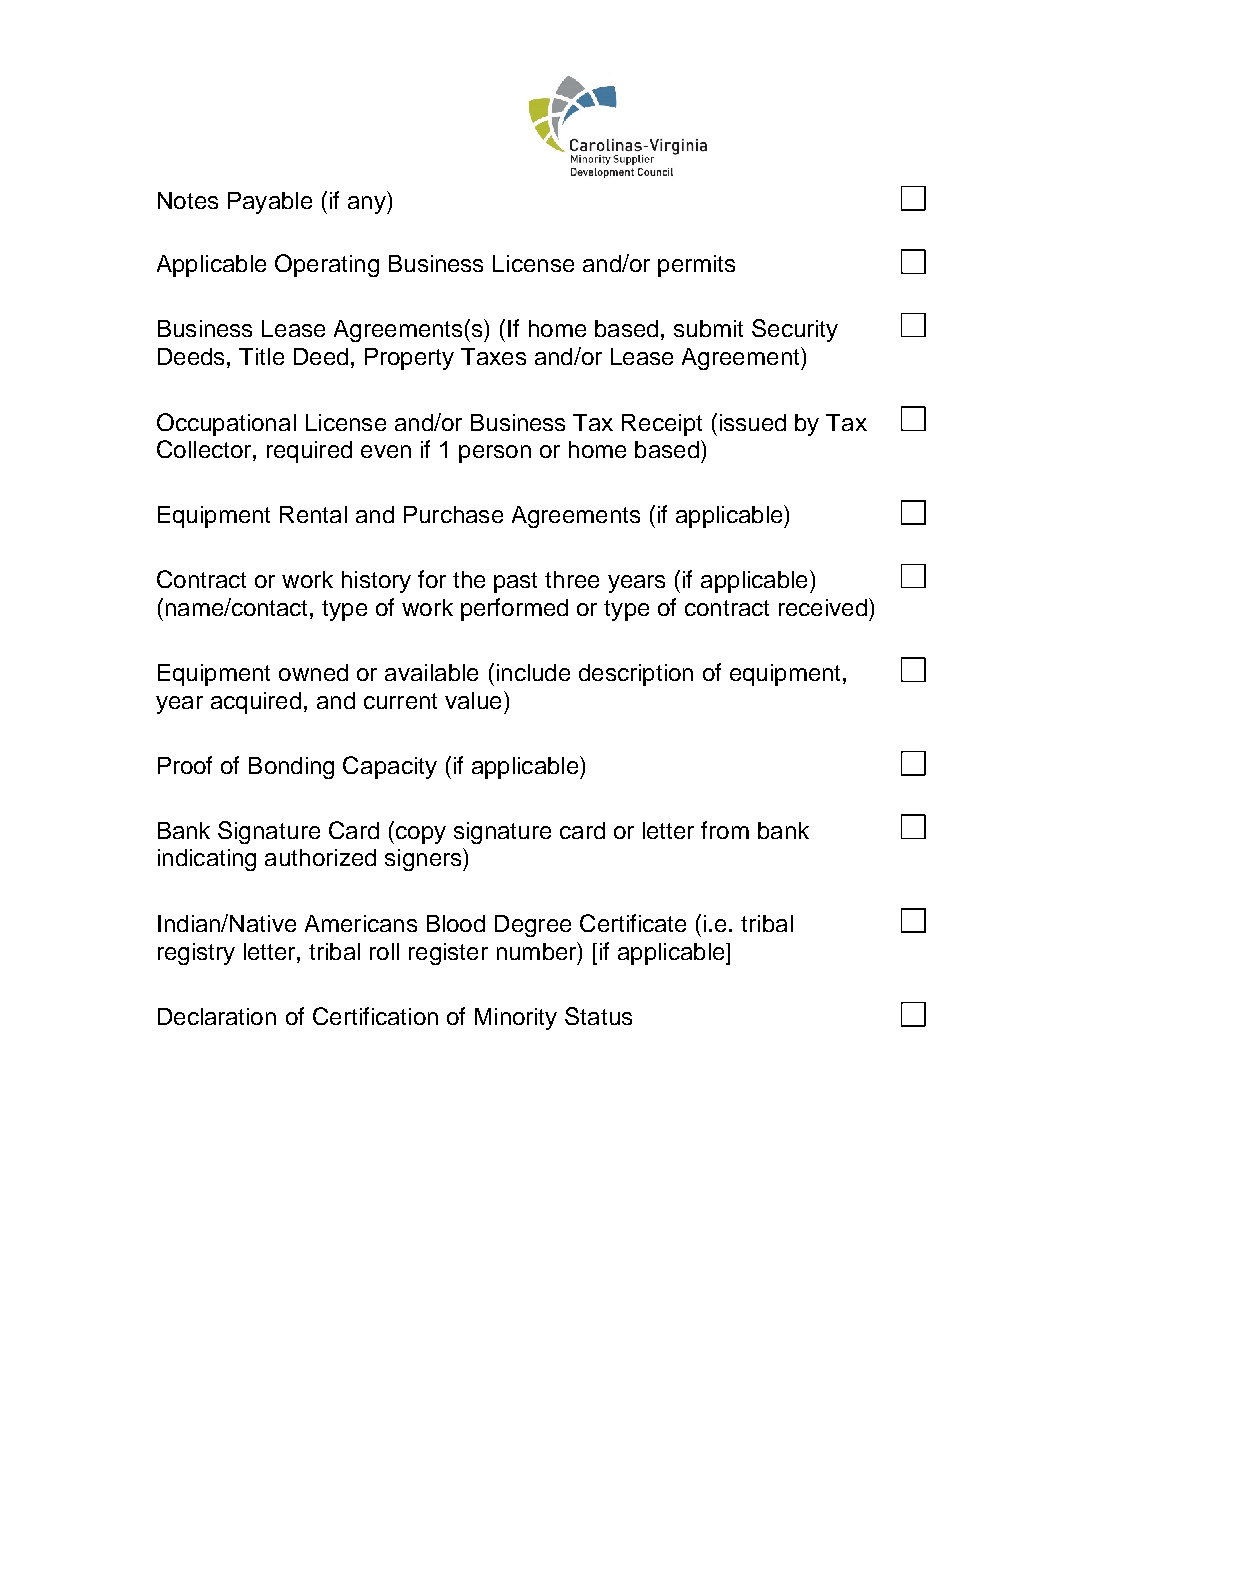 The image size is (1233, 1596). I want to click on Bonding, so click(291, 768).
